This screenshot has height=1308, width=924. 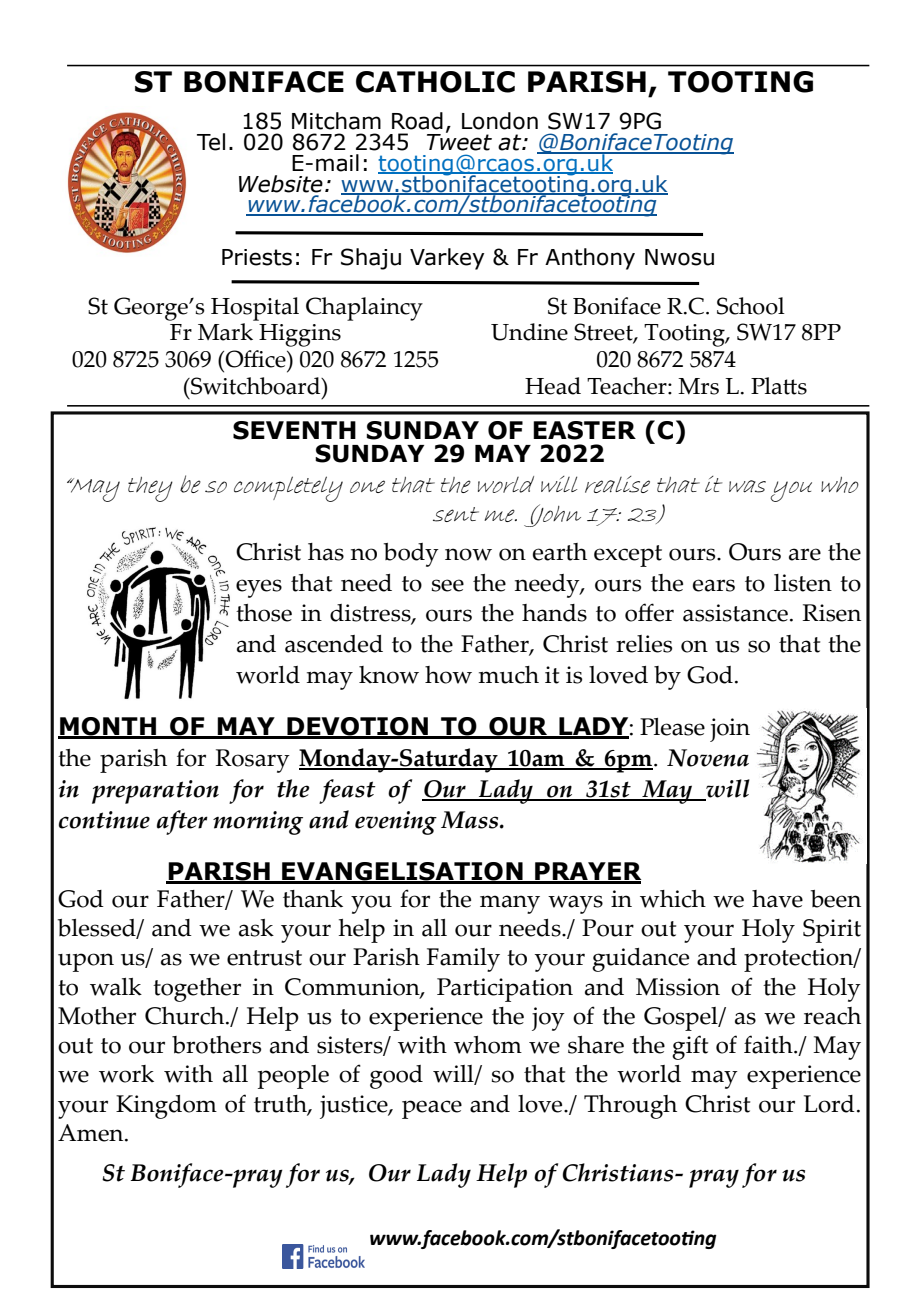 I want to click on have, so click(x=777, y=899).
